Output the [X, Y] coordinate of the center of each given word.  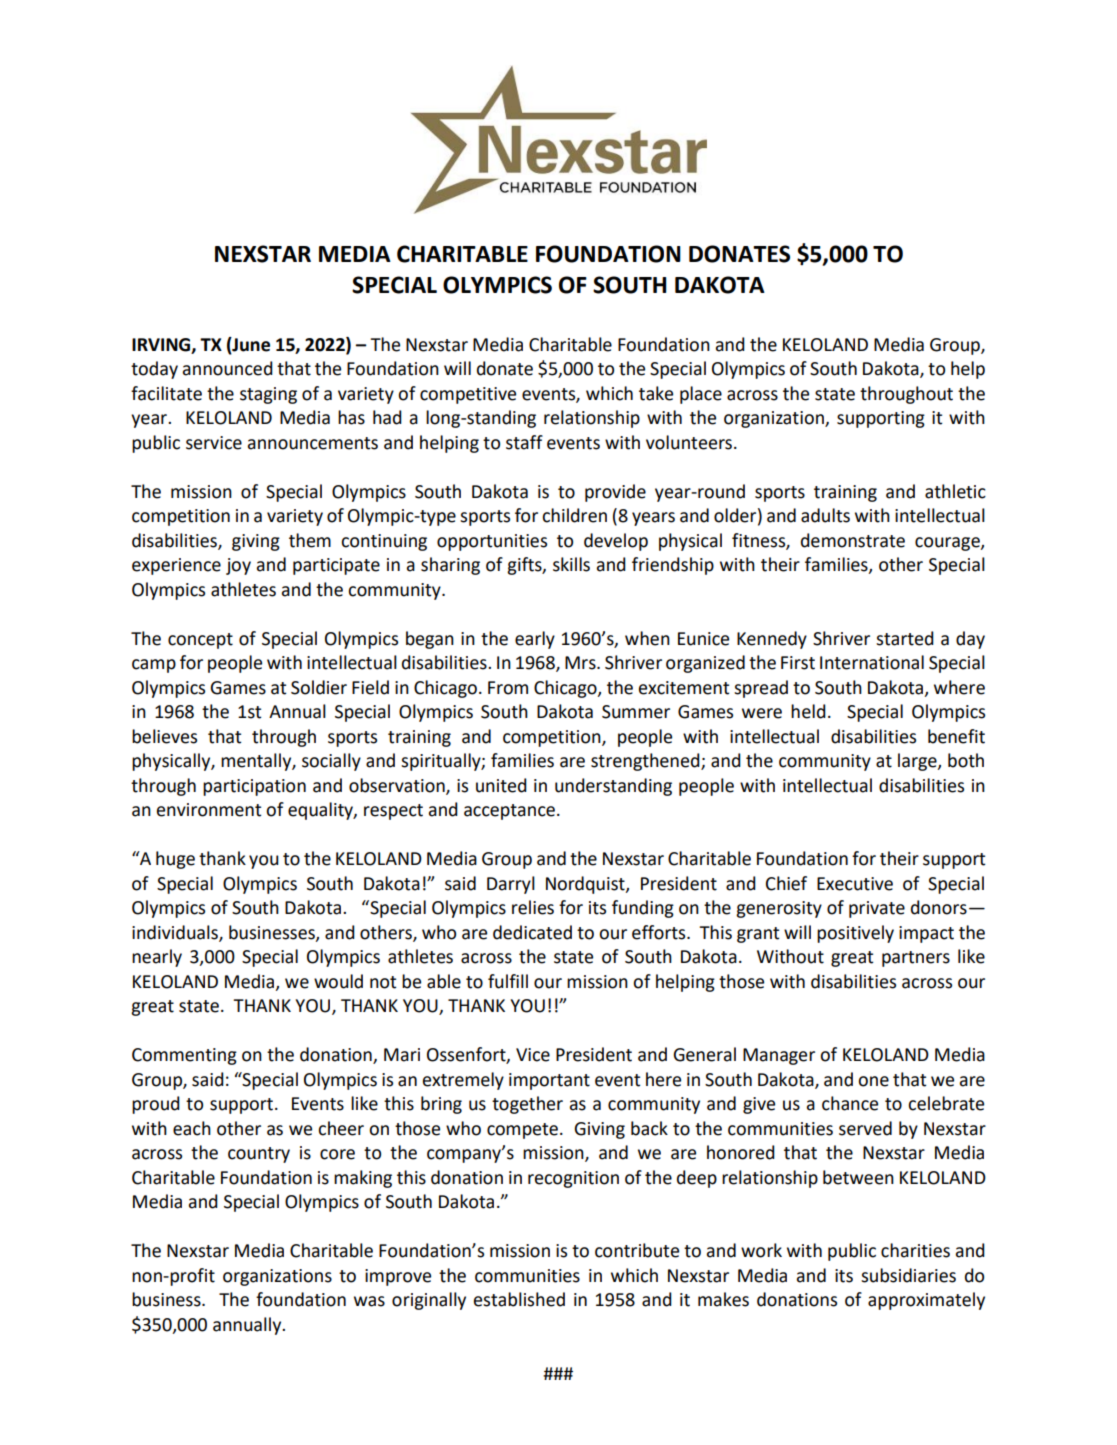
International [872, 662]
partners [916, 959]
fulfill [508, 981]
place [701, 395]
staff [524, 442]
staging [268, 395]
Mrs [581, 663]
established [519, 1299]
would [338, 981]
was [369, 1301]
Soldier [319, 687]
